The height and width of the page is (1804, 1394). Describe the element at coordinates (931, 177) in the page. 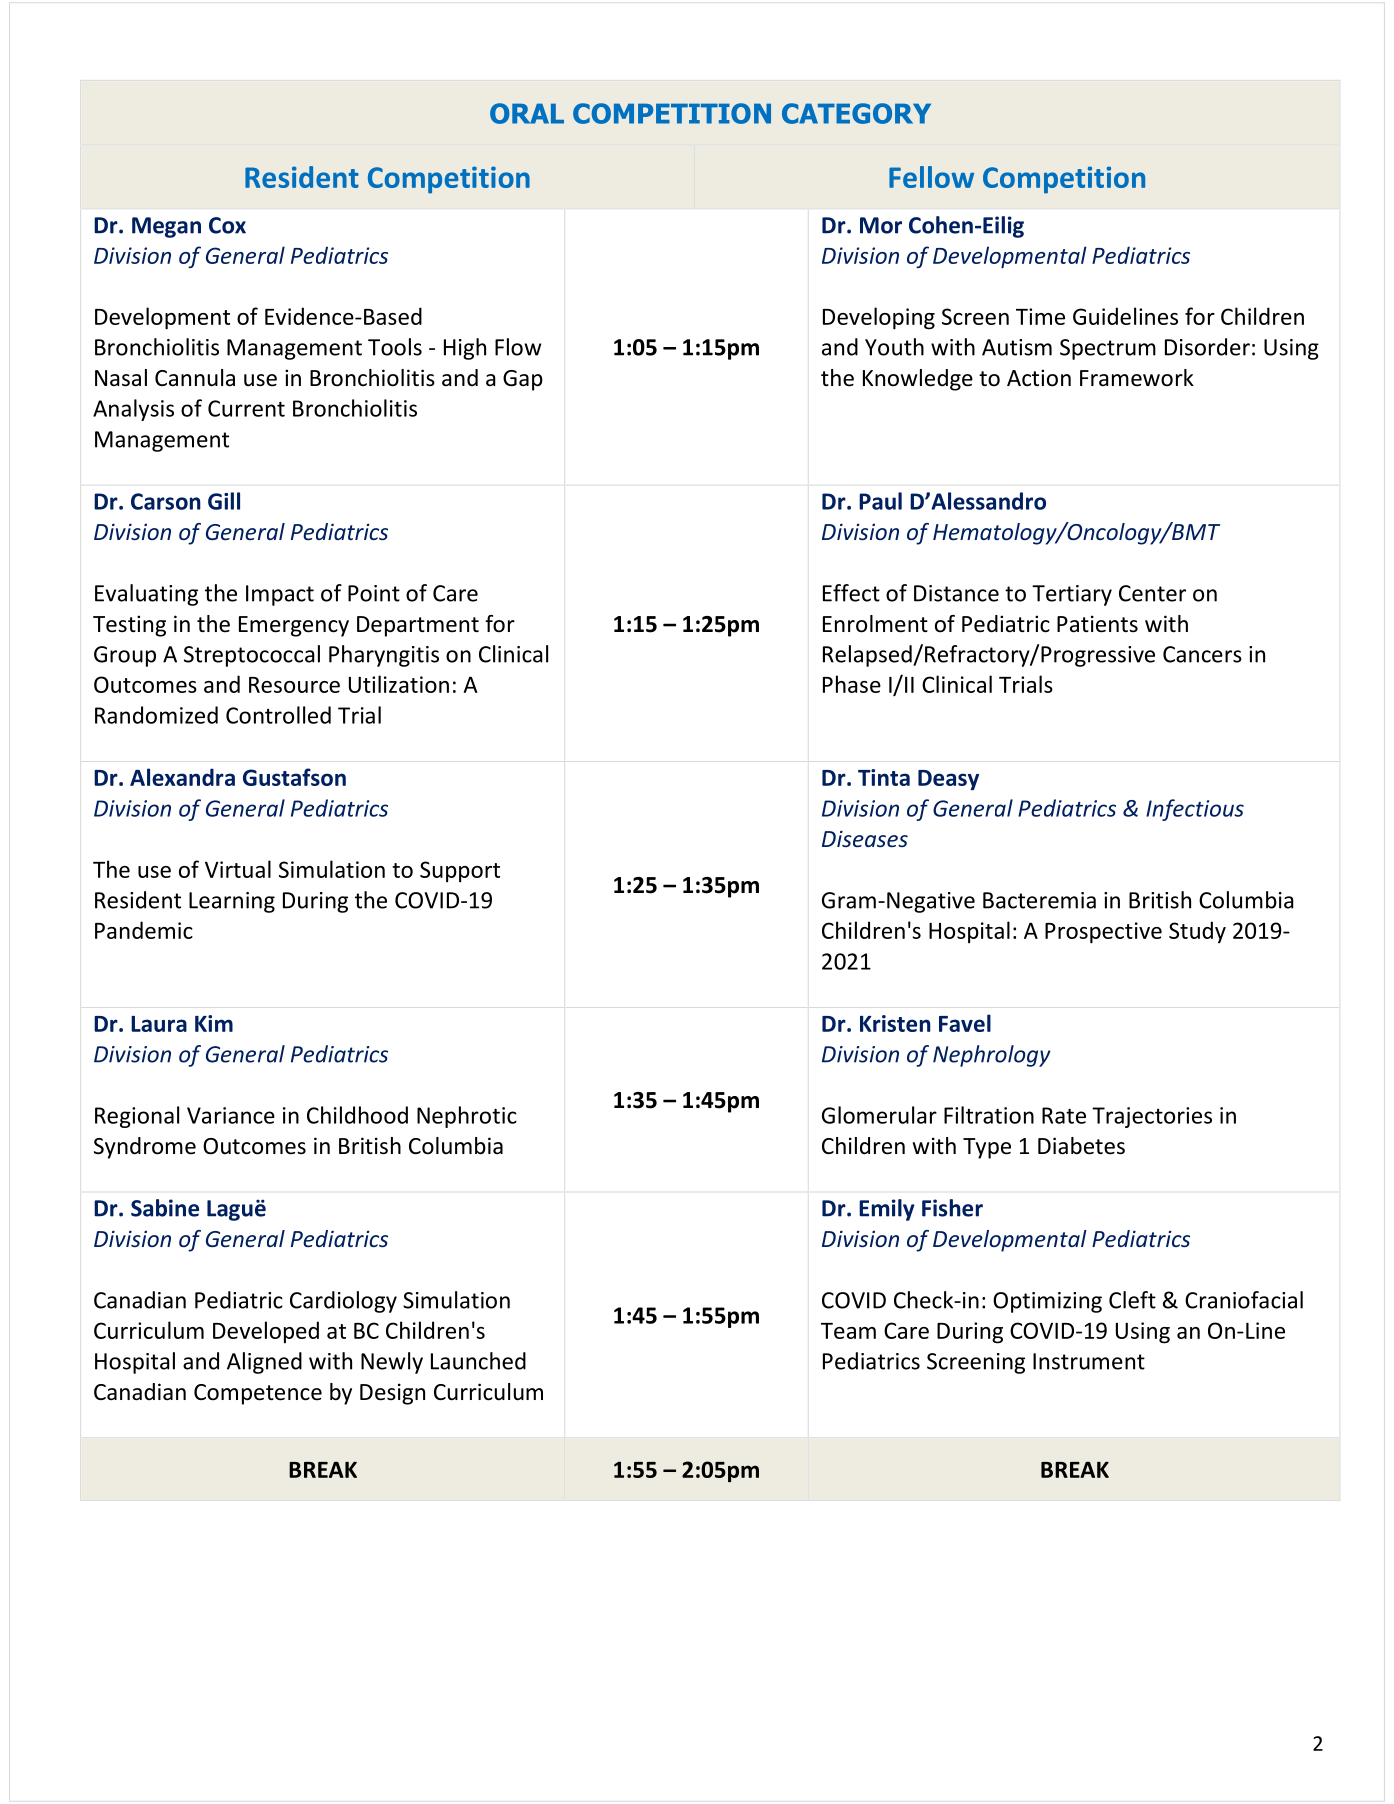

I see `Fellow` at that location.
